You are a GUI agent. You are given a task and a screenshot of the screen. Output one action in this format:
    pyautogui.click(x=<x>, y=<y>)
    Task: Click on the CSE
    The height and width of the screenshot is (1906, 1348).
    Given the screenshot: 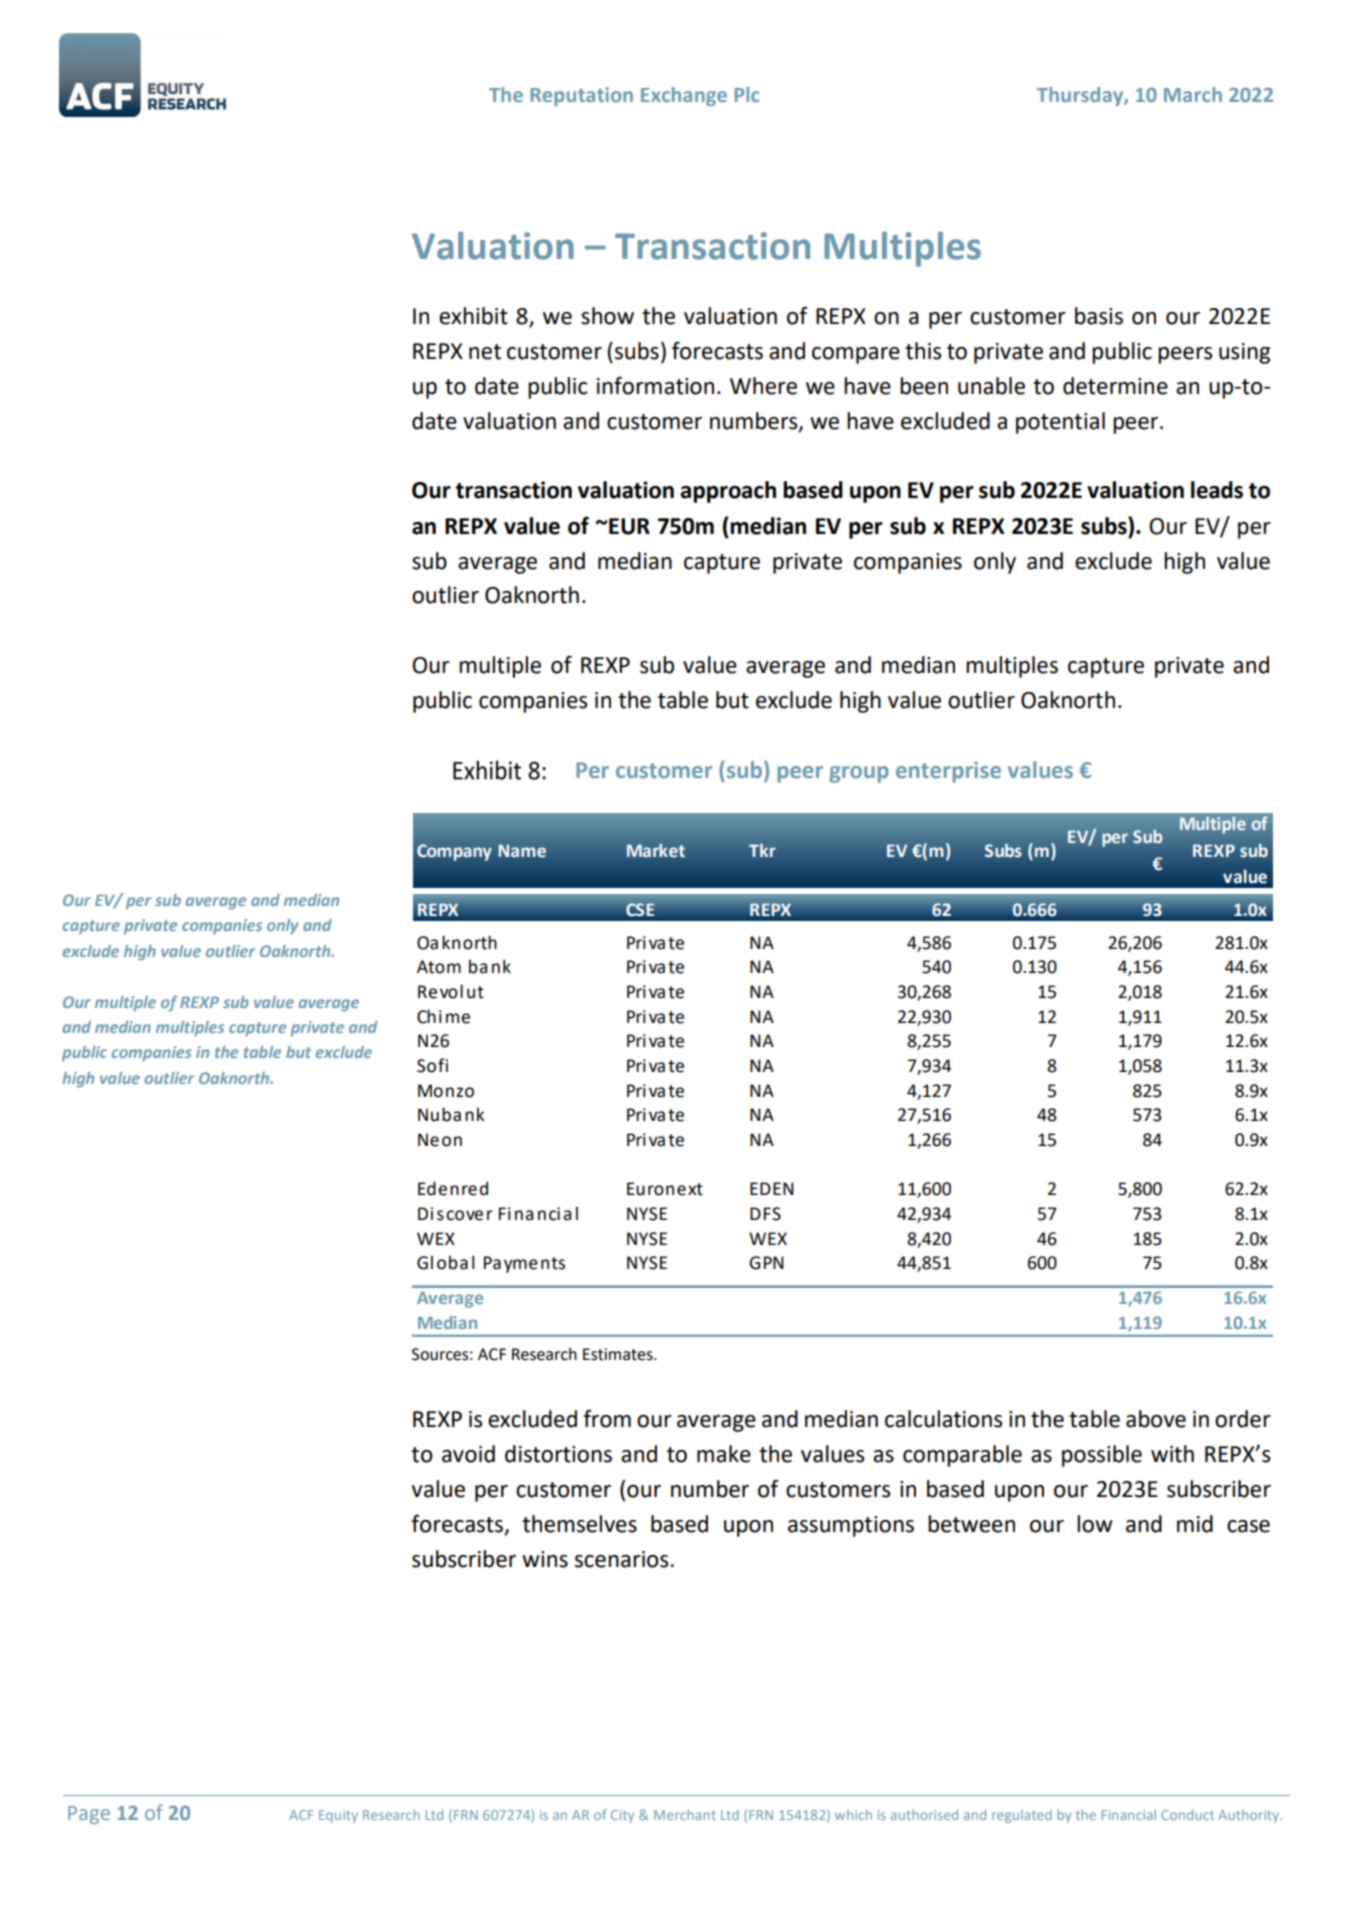 What is the action you would take?
    pyautogui.click(x=640, y=909)
